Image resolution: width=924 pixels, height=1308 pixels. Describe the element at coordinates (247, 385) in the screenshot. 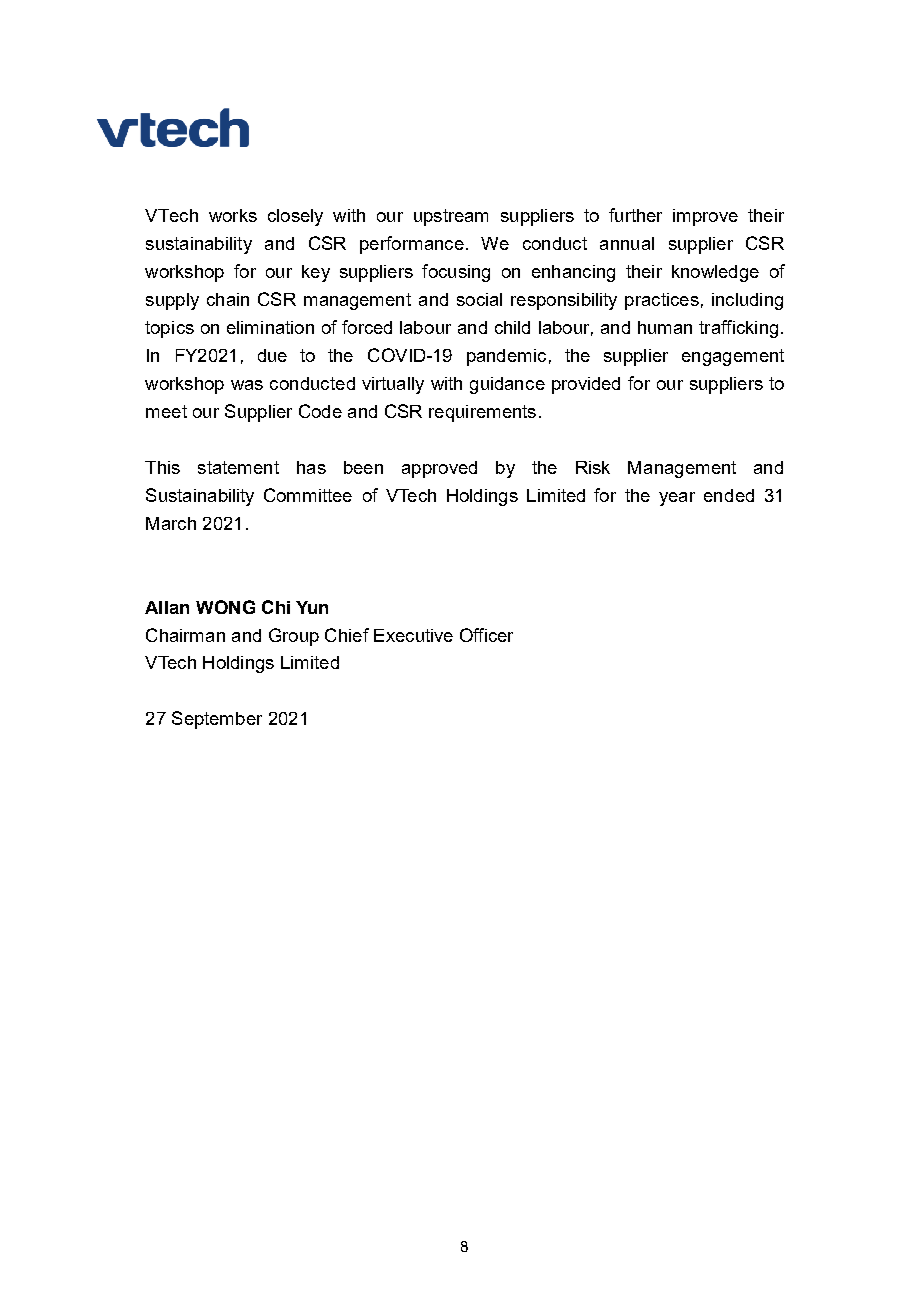

I see `was` at that location.
